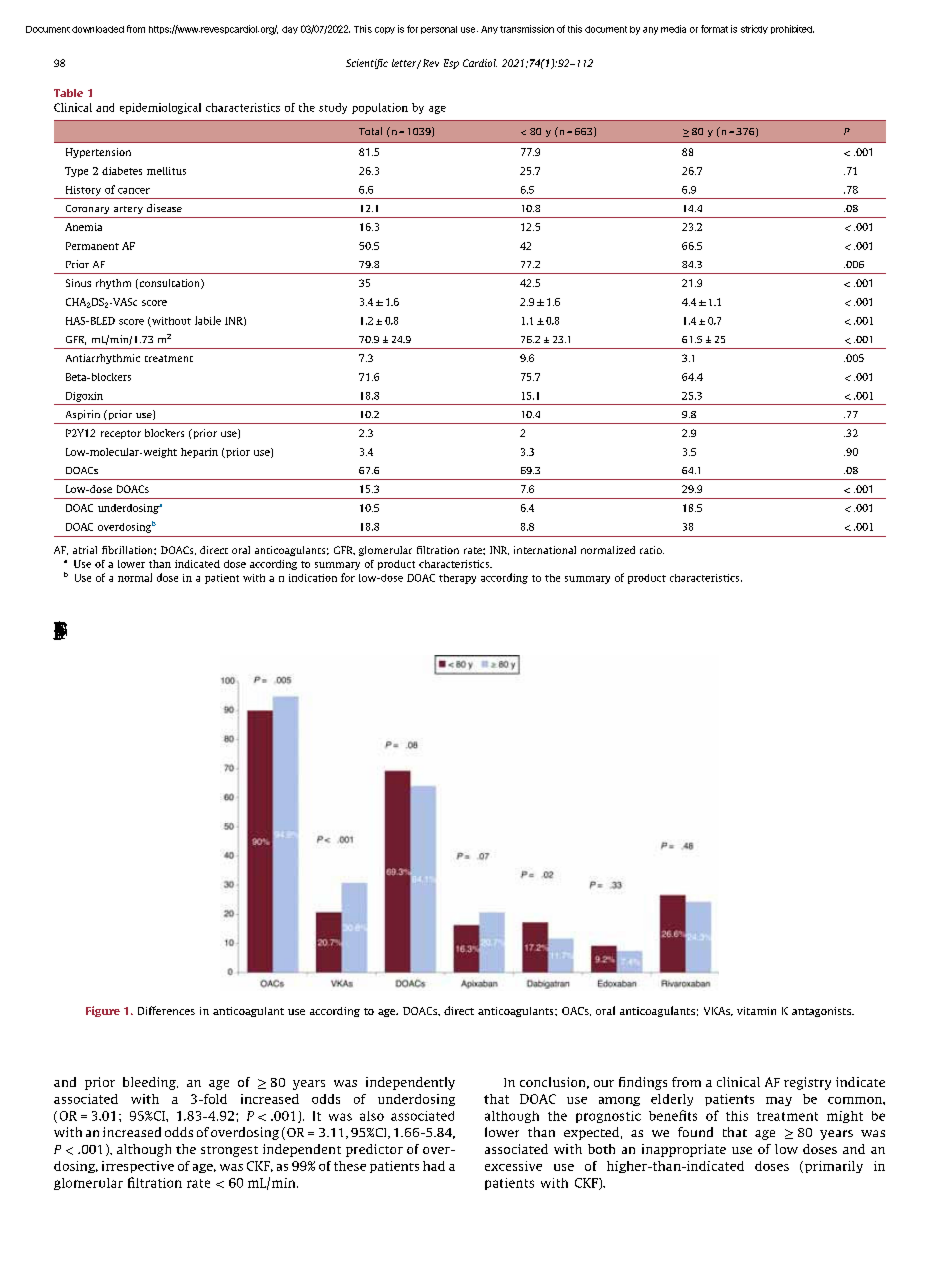  What do you see at coordinates (754, 29) in the page?
I see `strictly` at bounding box center [754, 29].
